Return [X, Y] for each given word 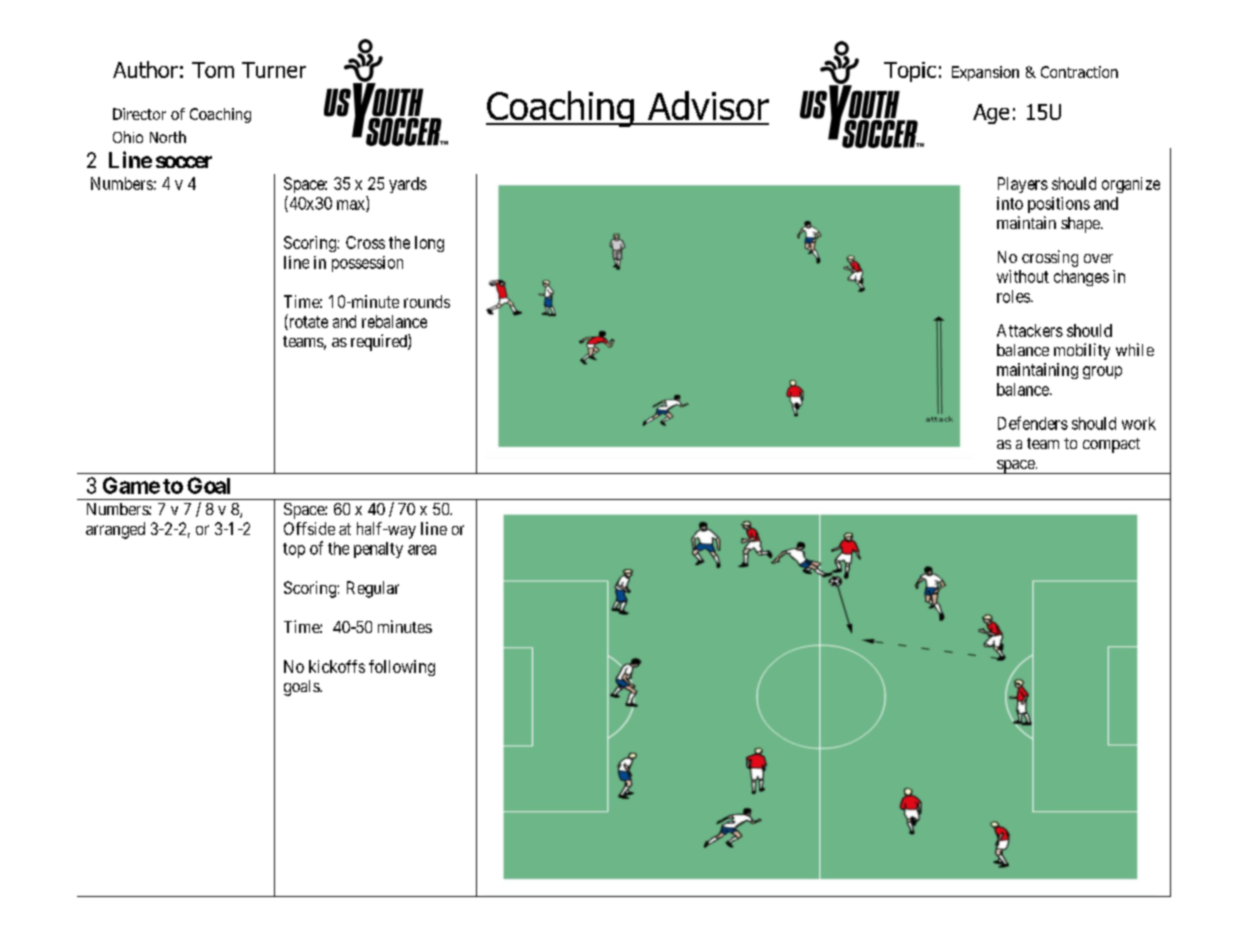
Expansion [985, 73]
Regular [373, 589]
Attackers [1030, 330]
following [402, 668]
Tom [213, 70]
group [1102, 372]
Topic [910, 72]
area [422, 550]
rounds [427, 301]
